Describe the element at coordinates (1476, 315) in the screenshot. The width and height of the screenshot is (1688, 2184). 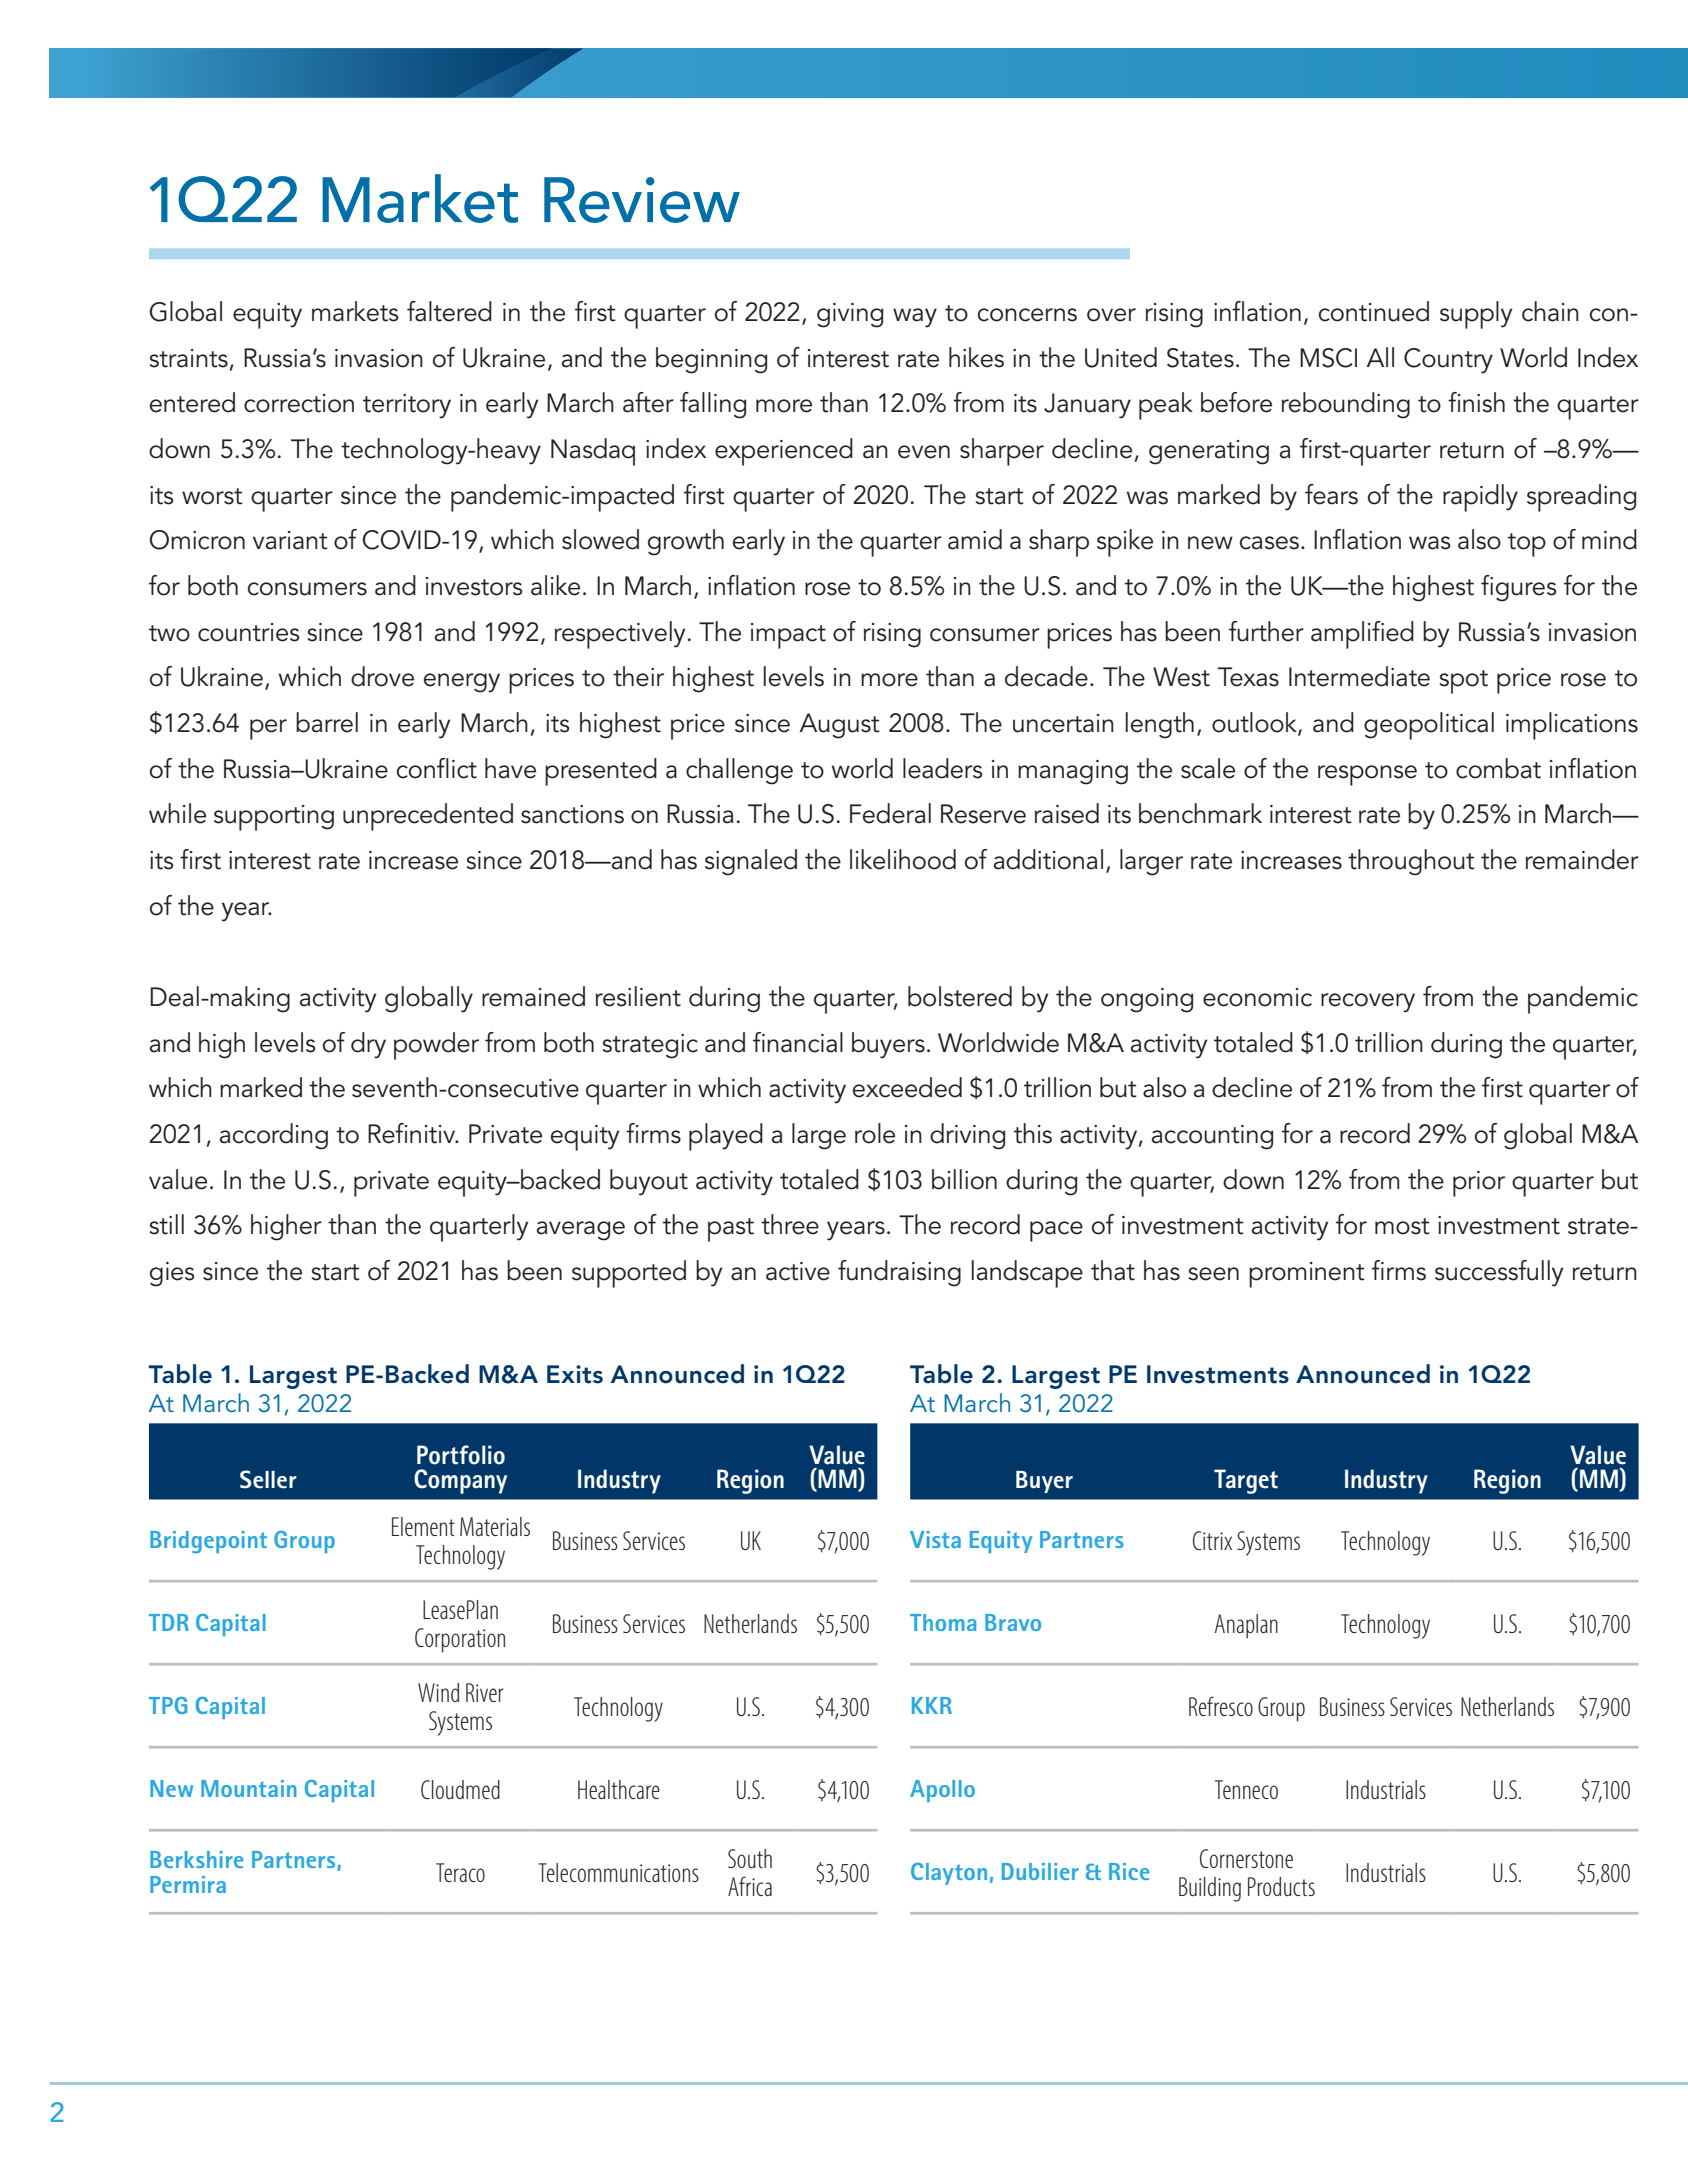
I see `supply` at that location.
